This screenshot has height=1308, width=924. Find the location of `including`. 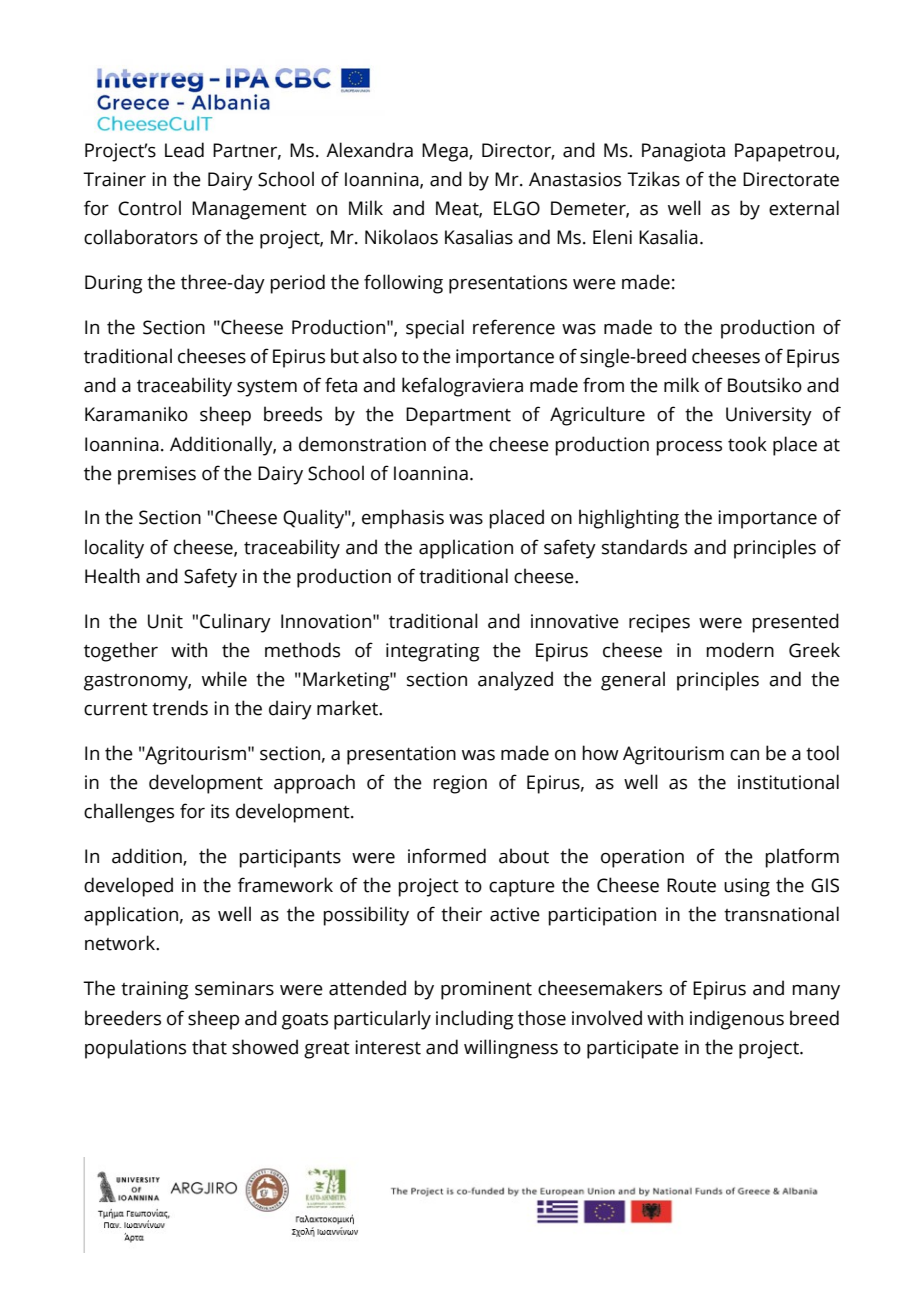

including is located at coordinates (475, 1020).
